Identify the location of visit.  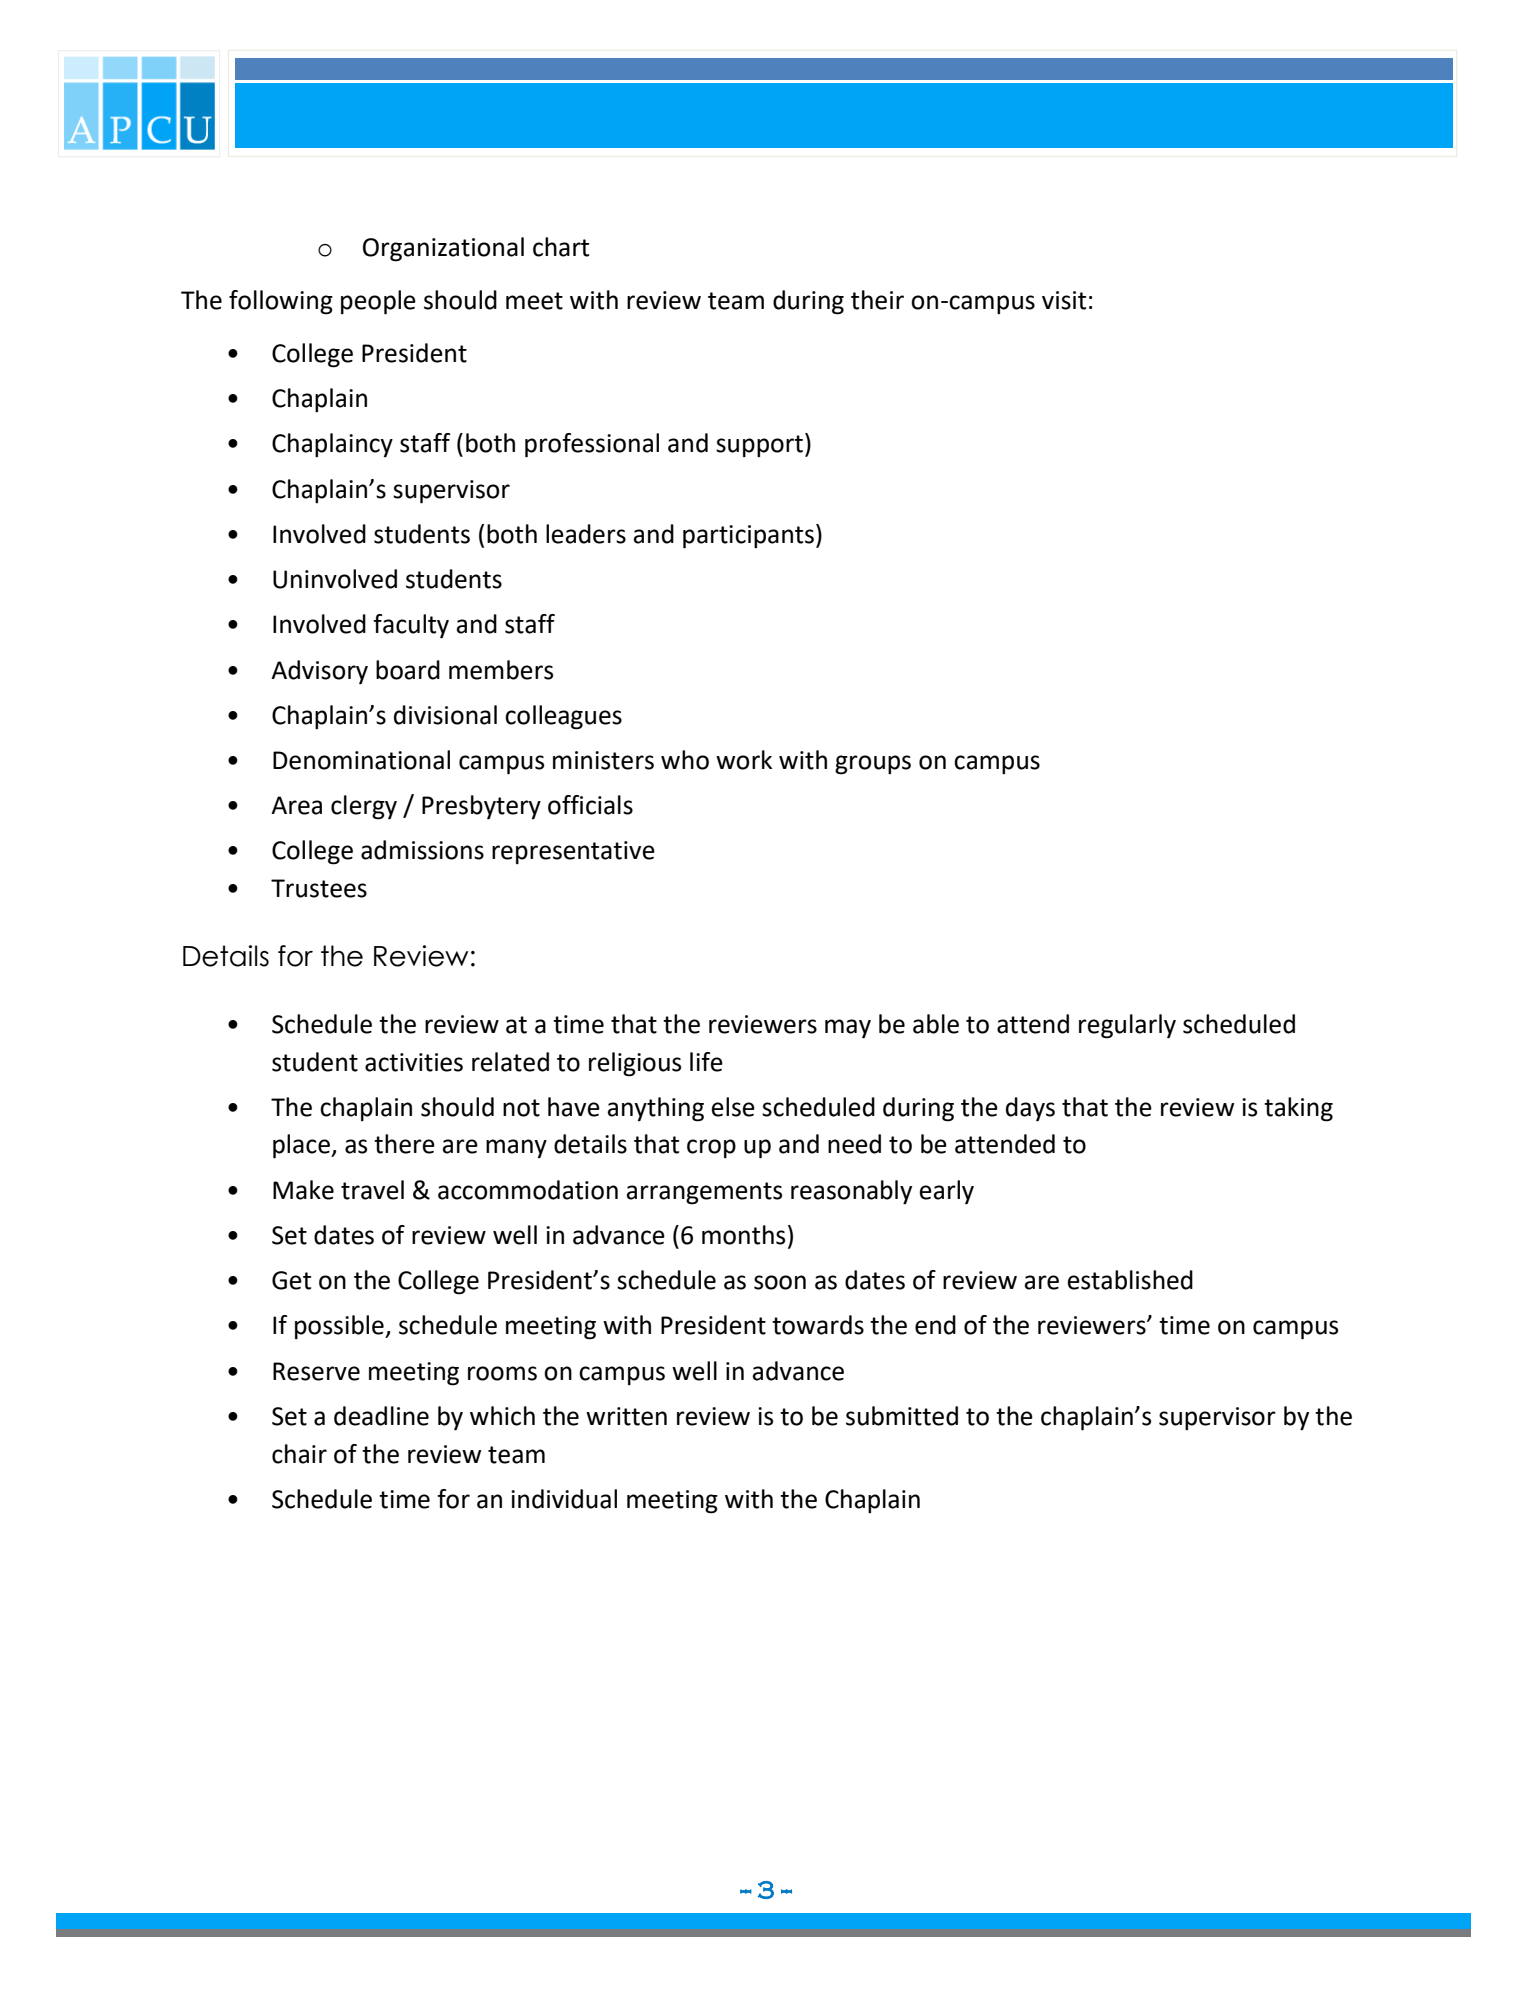
(1064, 300).
